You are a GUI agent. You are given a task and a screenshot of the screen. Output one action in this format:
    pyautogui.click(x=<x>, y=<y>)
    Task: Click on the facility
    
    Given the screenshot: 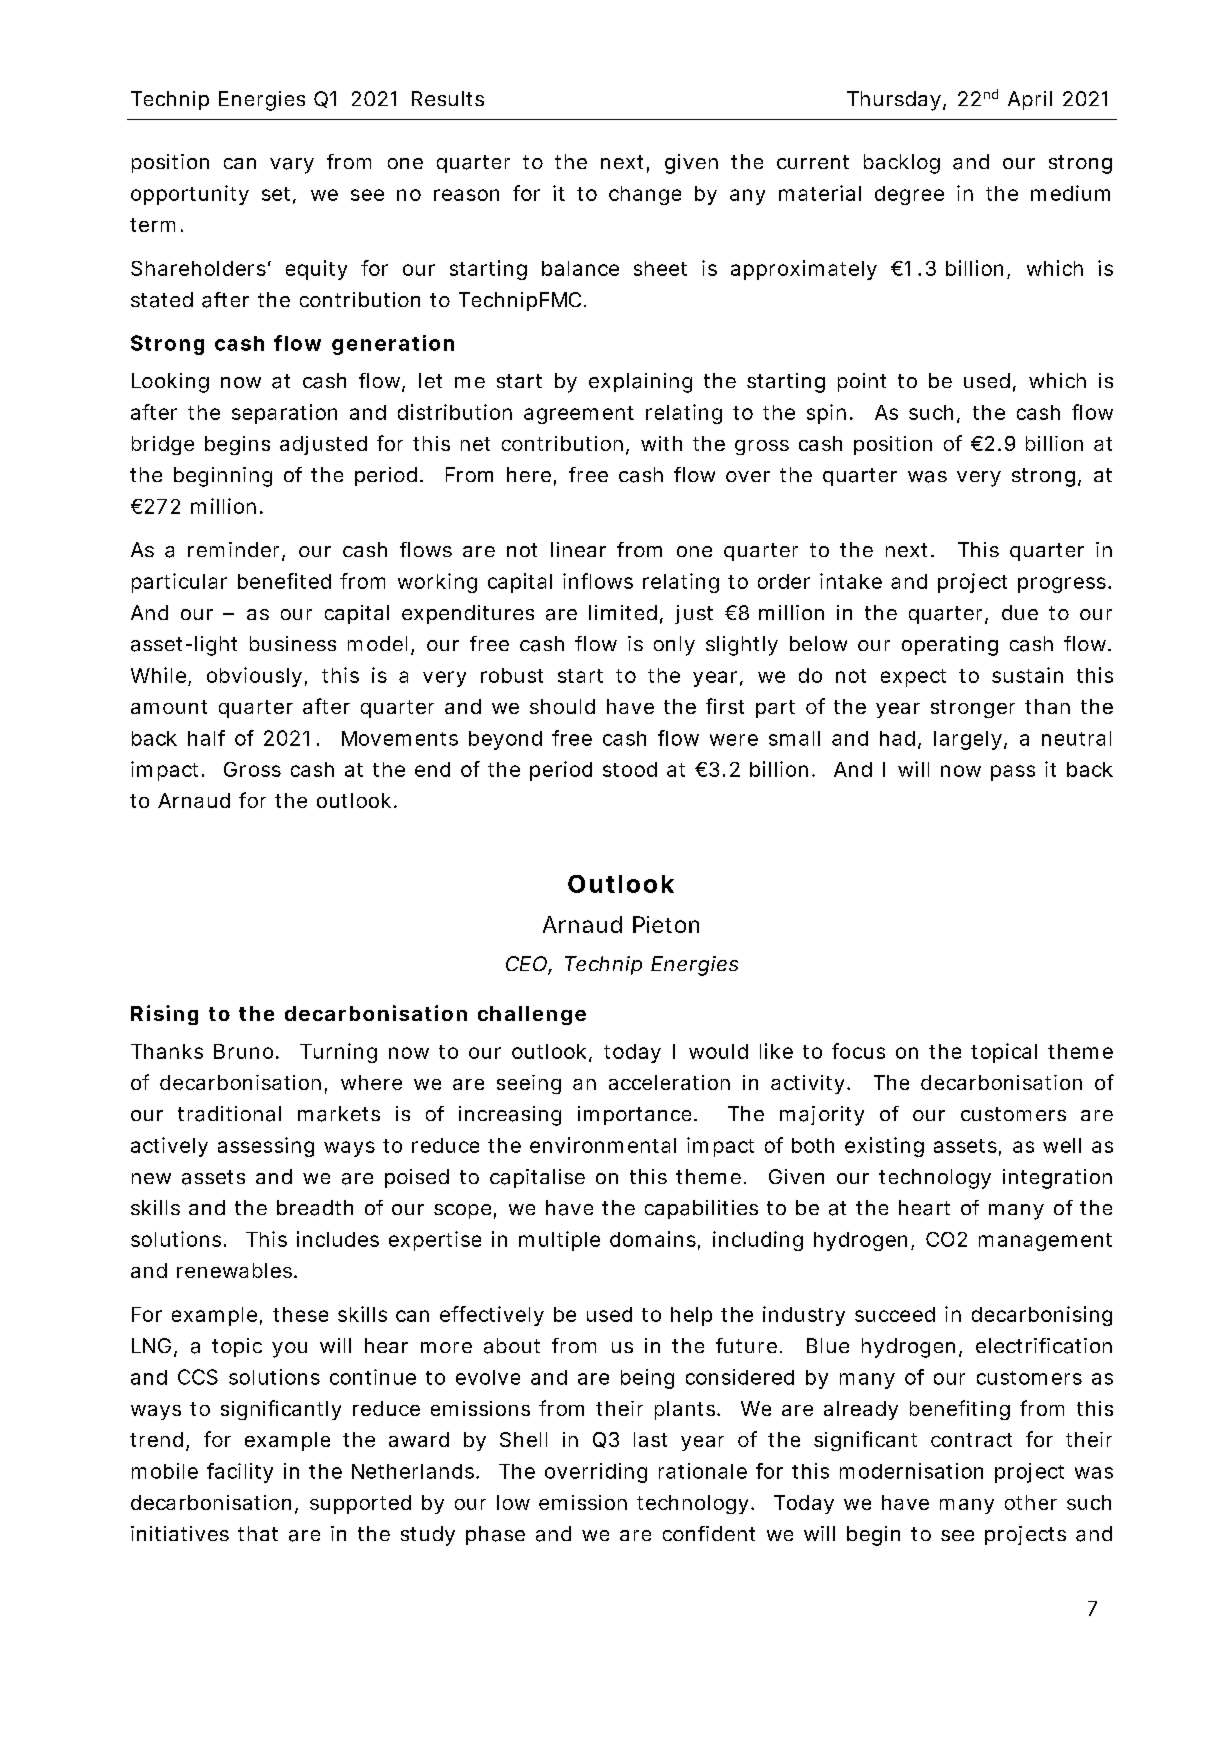 What is the action you would take?
    pyautogui.click(x=240, y=1473)
